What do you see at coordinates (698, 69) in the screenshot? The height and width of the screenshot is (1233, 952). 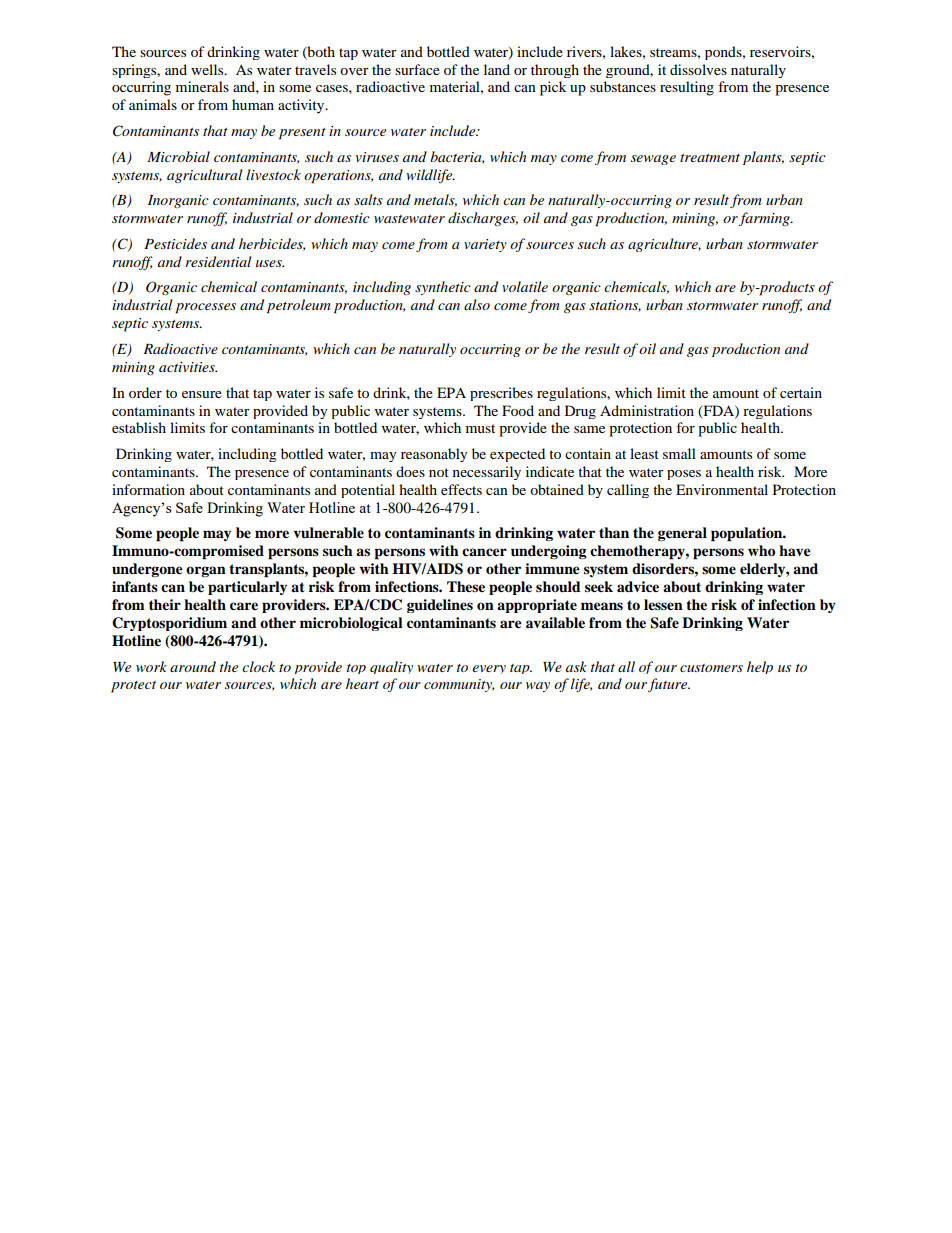 I see `dissolves` at bounding box center [698, 69].
